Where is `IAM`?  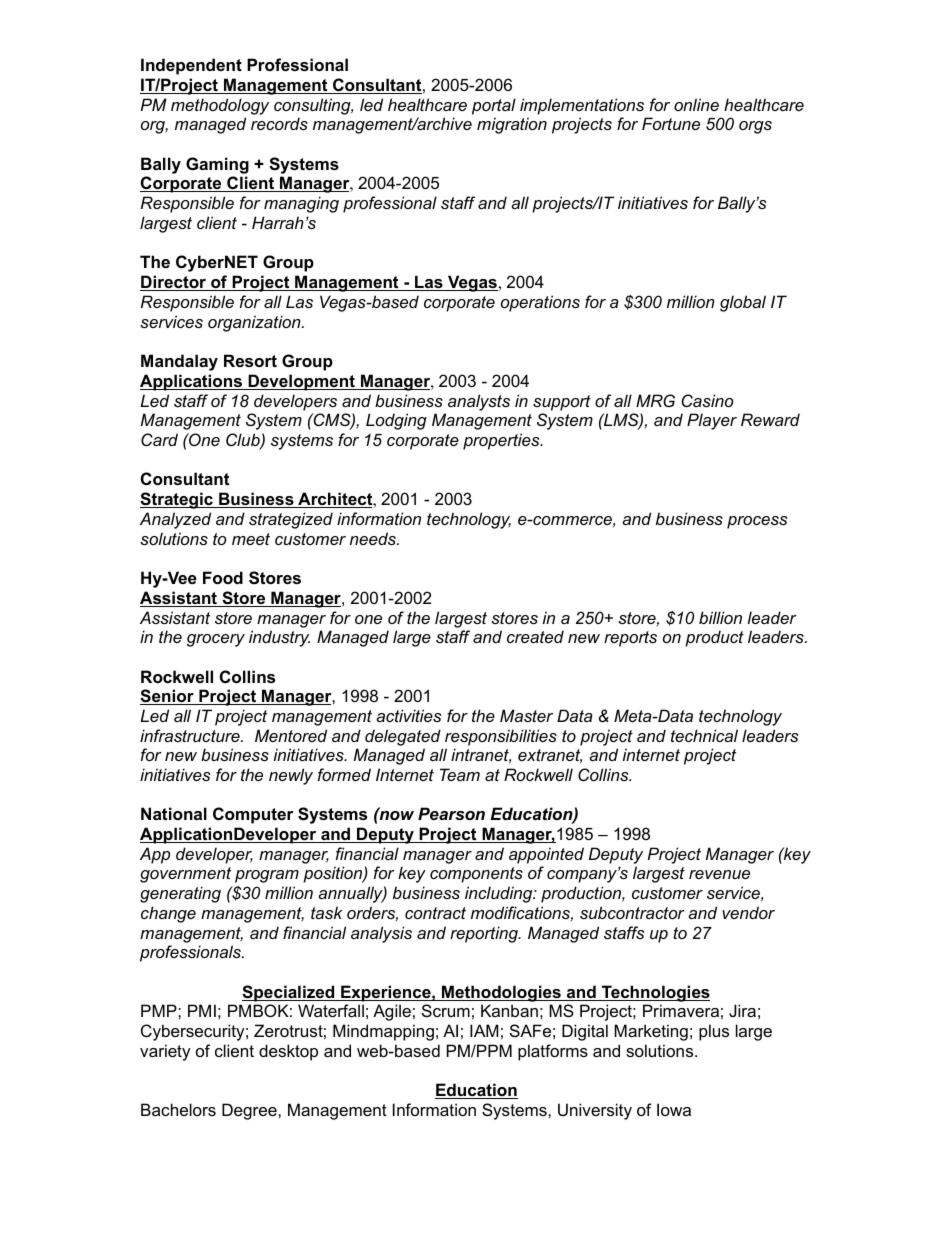 IAM is located at coordinates (484, 1030).
